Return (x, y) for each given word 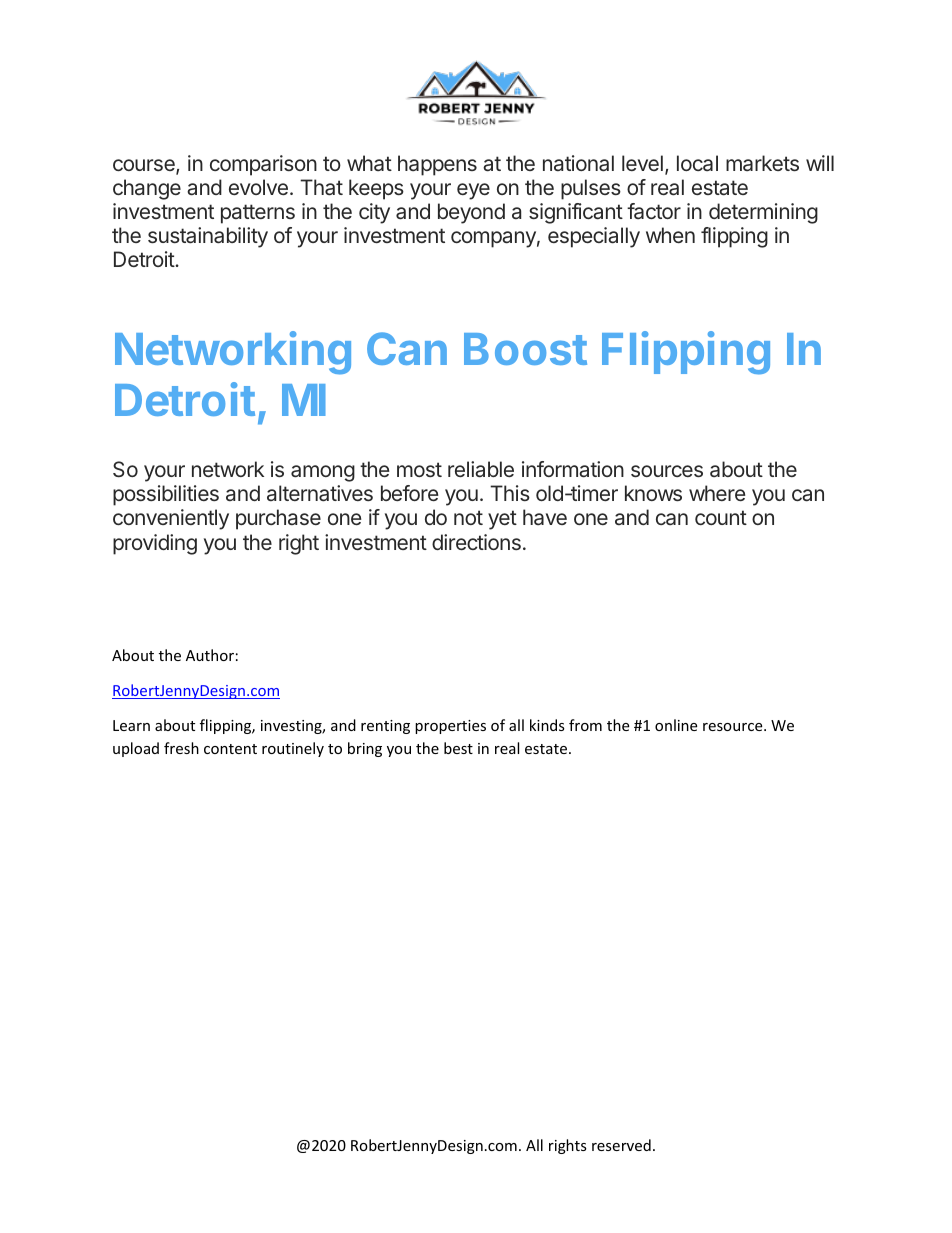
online (676, 725)
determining (763, 213)
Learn (131, 725)
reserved (621, 1145)
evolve (258, 187)
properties (450, 727)
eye (473, 191)
